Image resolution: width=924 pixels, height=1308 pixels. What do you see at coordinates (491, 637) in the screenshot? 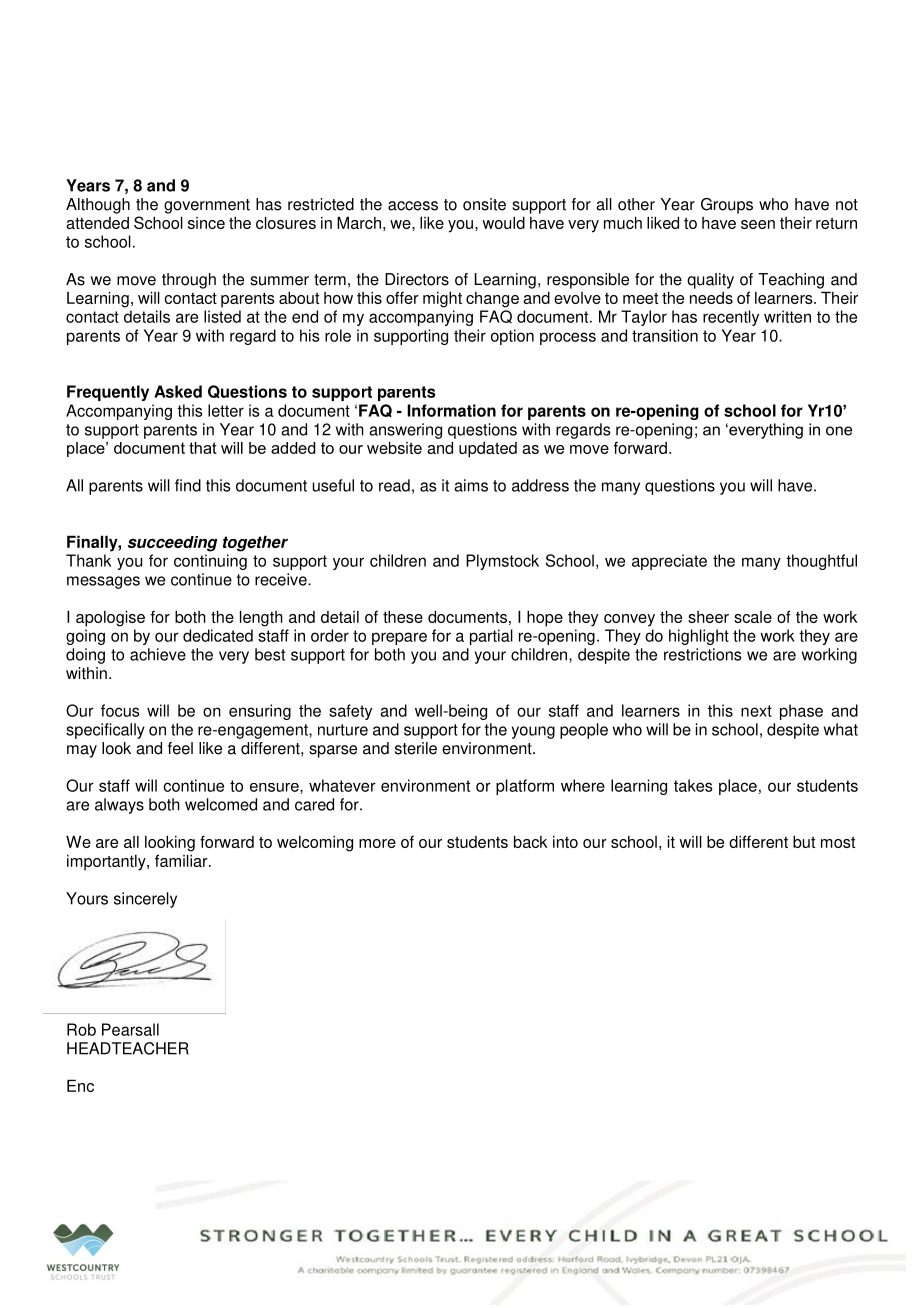
I see `partial` at bounding box center [491, 637].
